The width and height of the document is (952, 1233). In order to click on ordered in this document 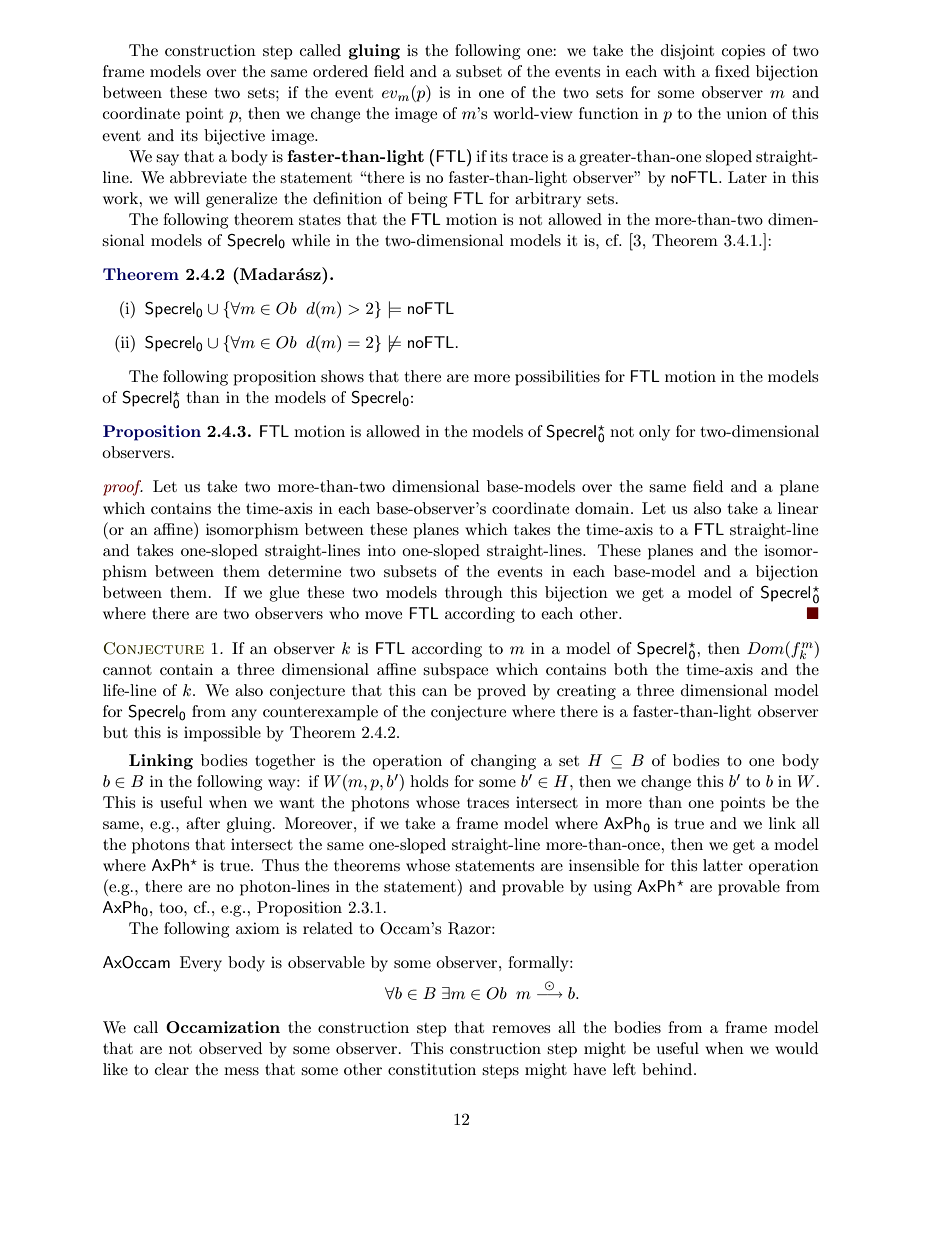, I will do `click(340, 71)`.
